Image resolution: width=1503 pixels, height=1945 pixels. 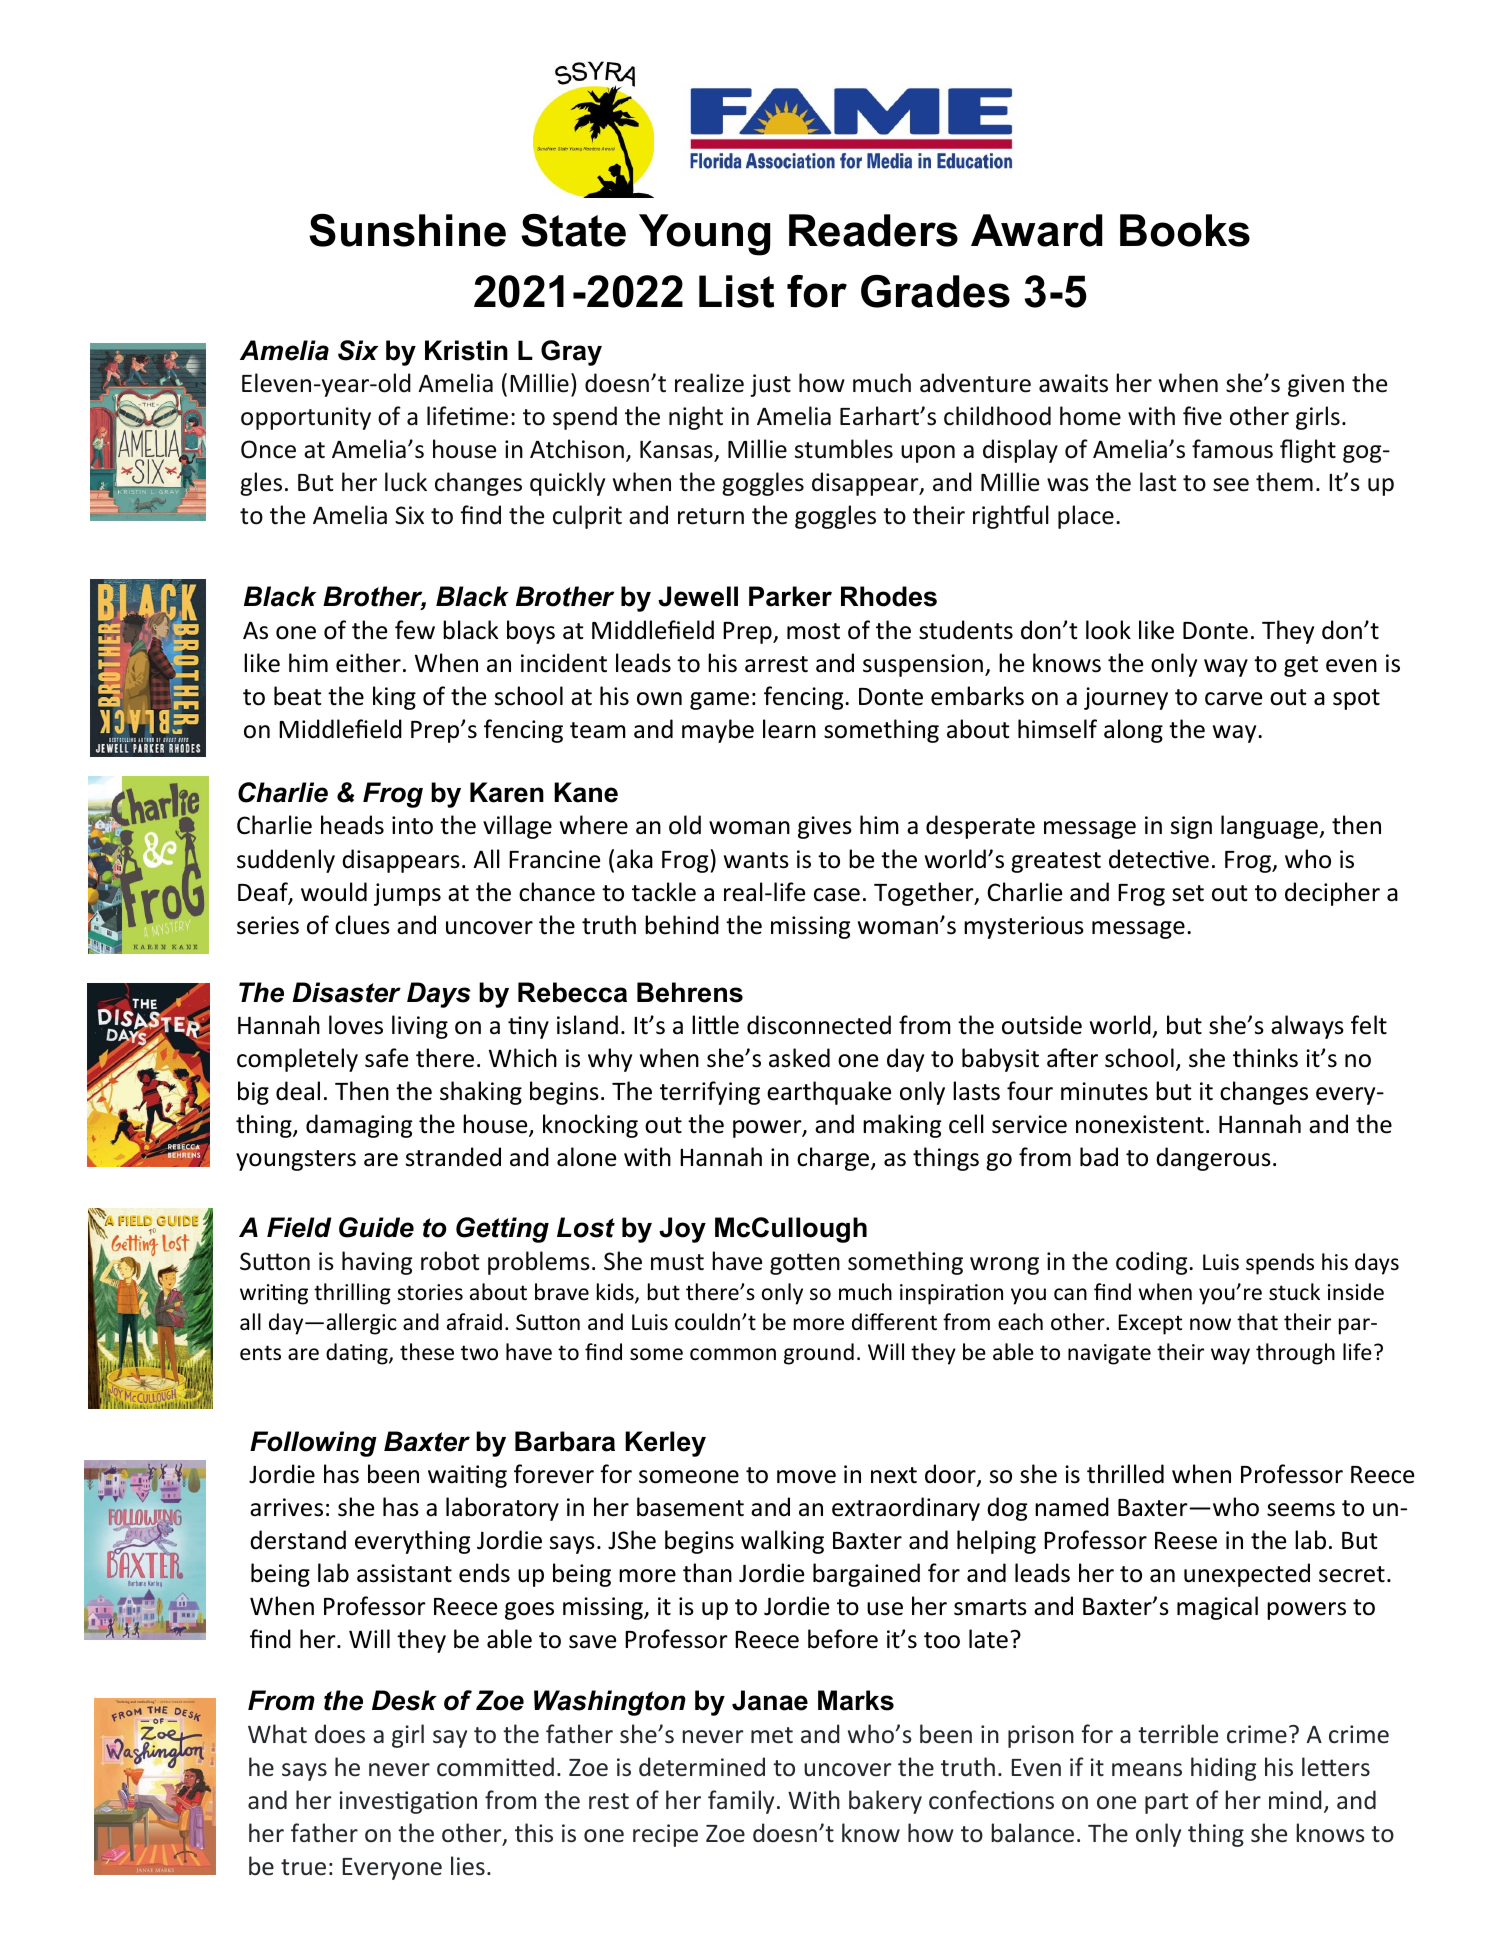 What do you see at coordinates (825, 827) in the document?
I see `gives` at bounding box center [825, 827].
